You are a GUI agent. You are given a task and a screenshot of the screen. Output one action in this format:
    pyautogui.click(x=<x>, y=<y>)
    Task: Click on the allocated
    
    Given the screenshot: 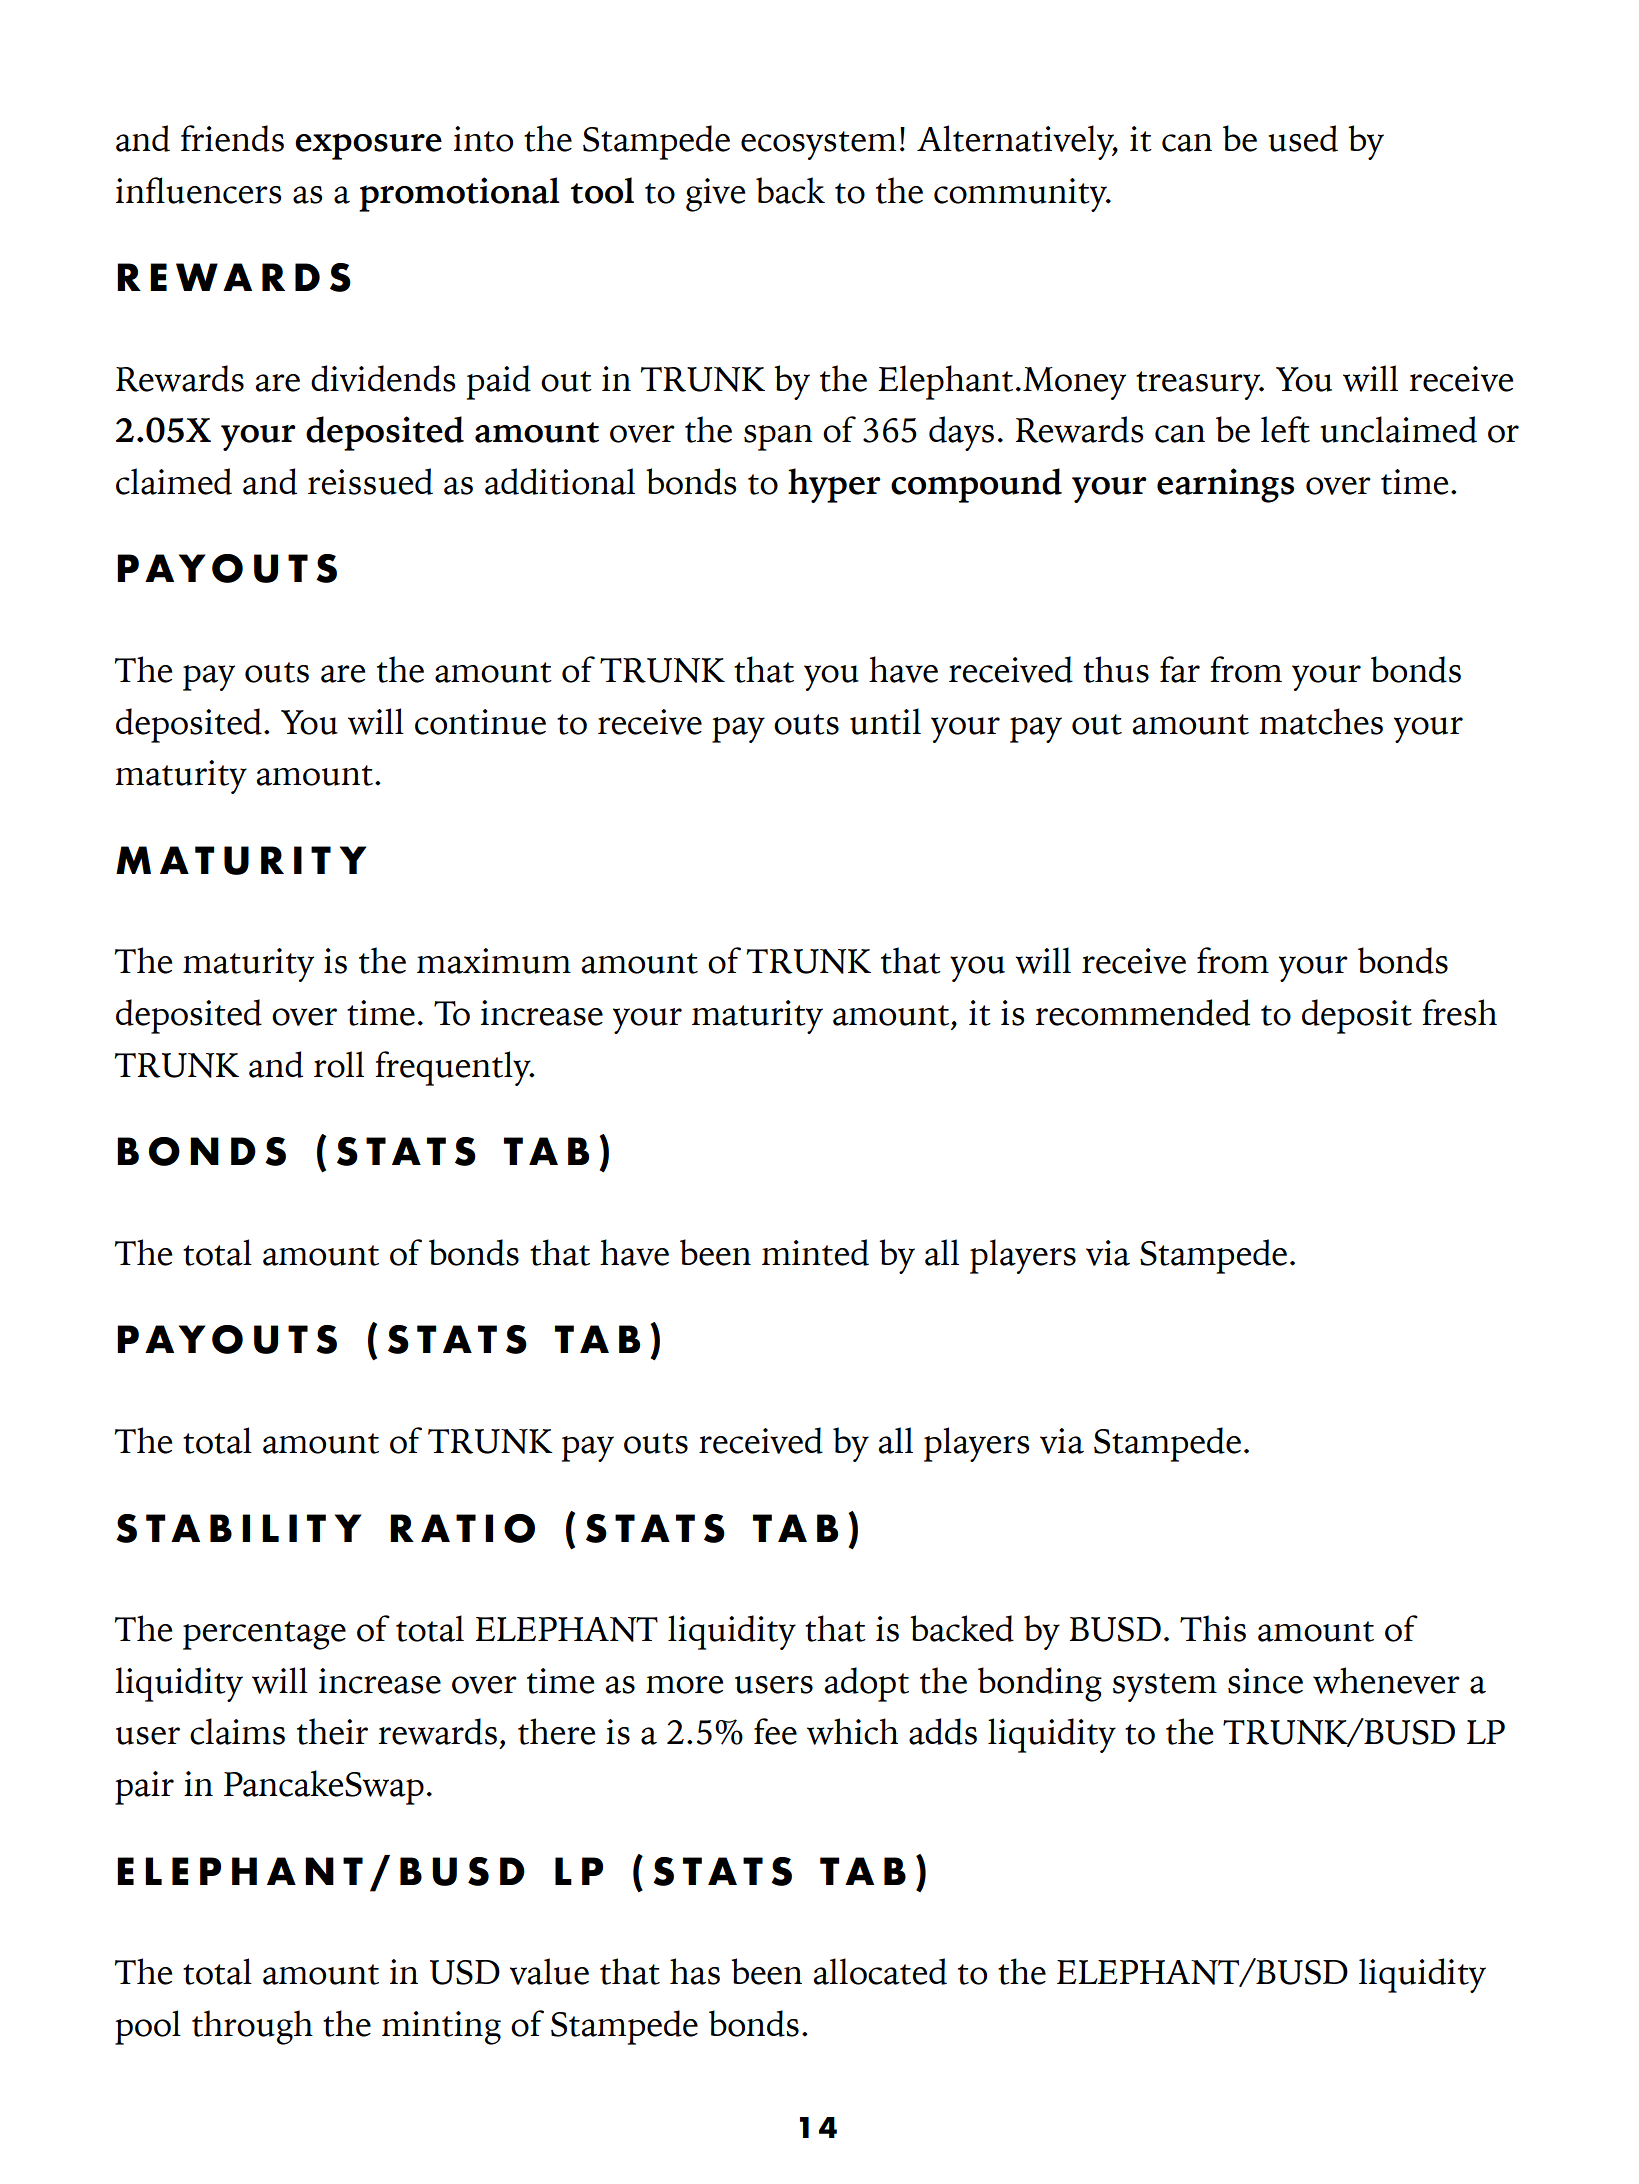 What is the action you would take?
    pyautogui.click(x=880, y=1971)
